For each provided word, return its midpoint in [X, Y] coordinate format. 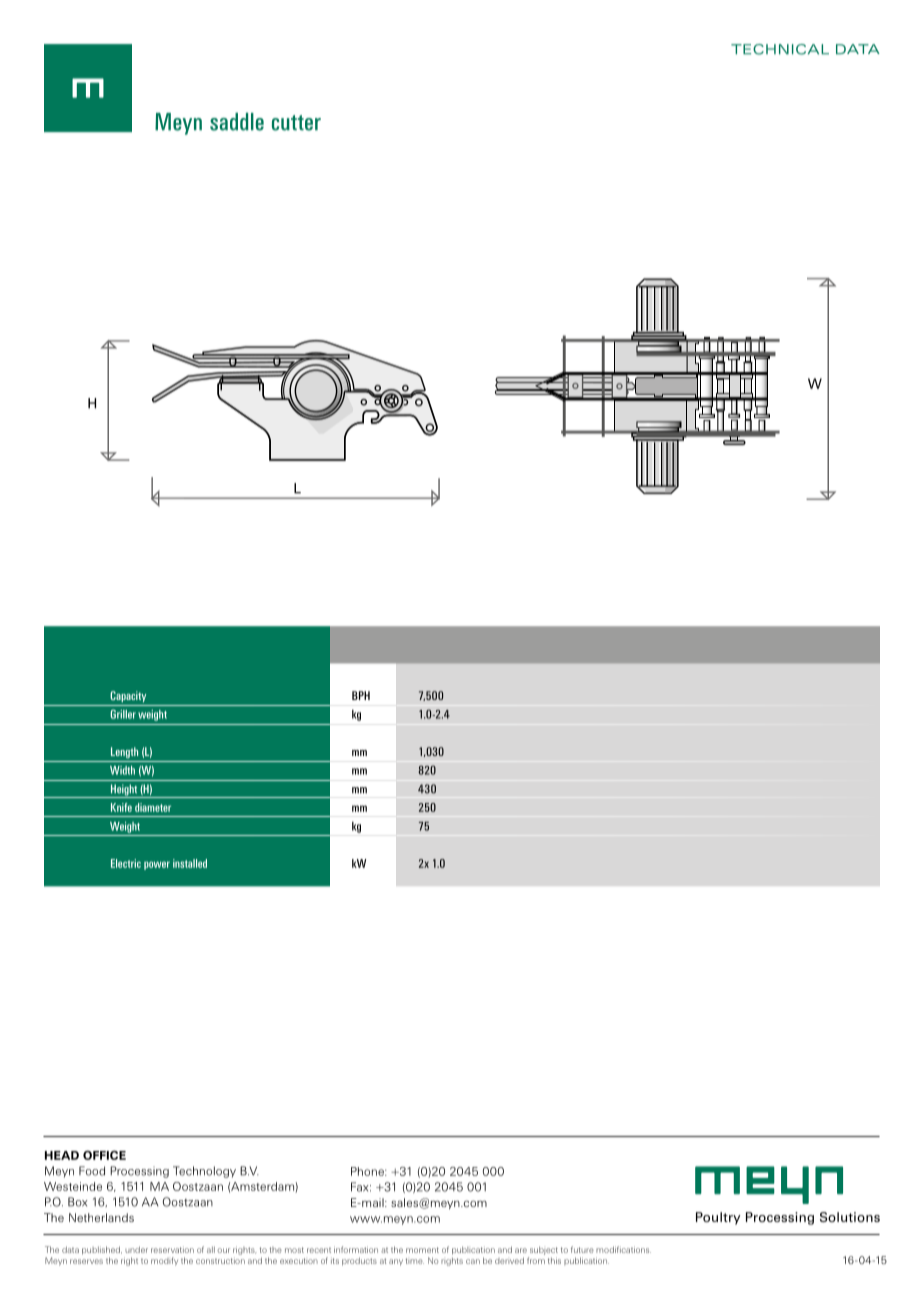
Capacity [128, 696]
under [136, 1249]
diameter [153, 807]
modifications [623, 1249]
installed [190, 863]
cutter [296, 123]
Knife [121, 807]
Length [124, 752]
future [582, 1249]
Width [122, 770]
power [157, 865]
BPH [361, 695]
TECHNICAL [780, 49]
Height [123, 791]
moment [422, 1250]
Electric [126, 863]
